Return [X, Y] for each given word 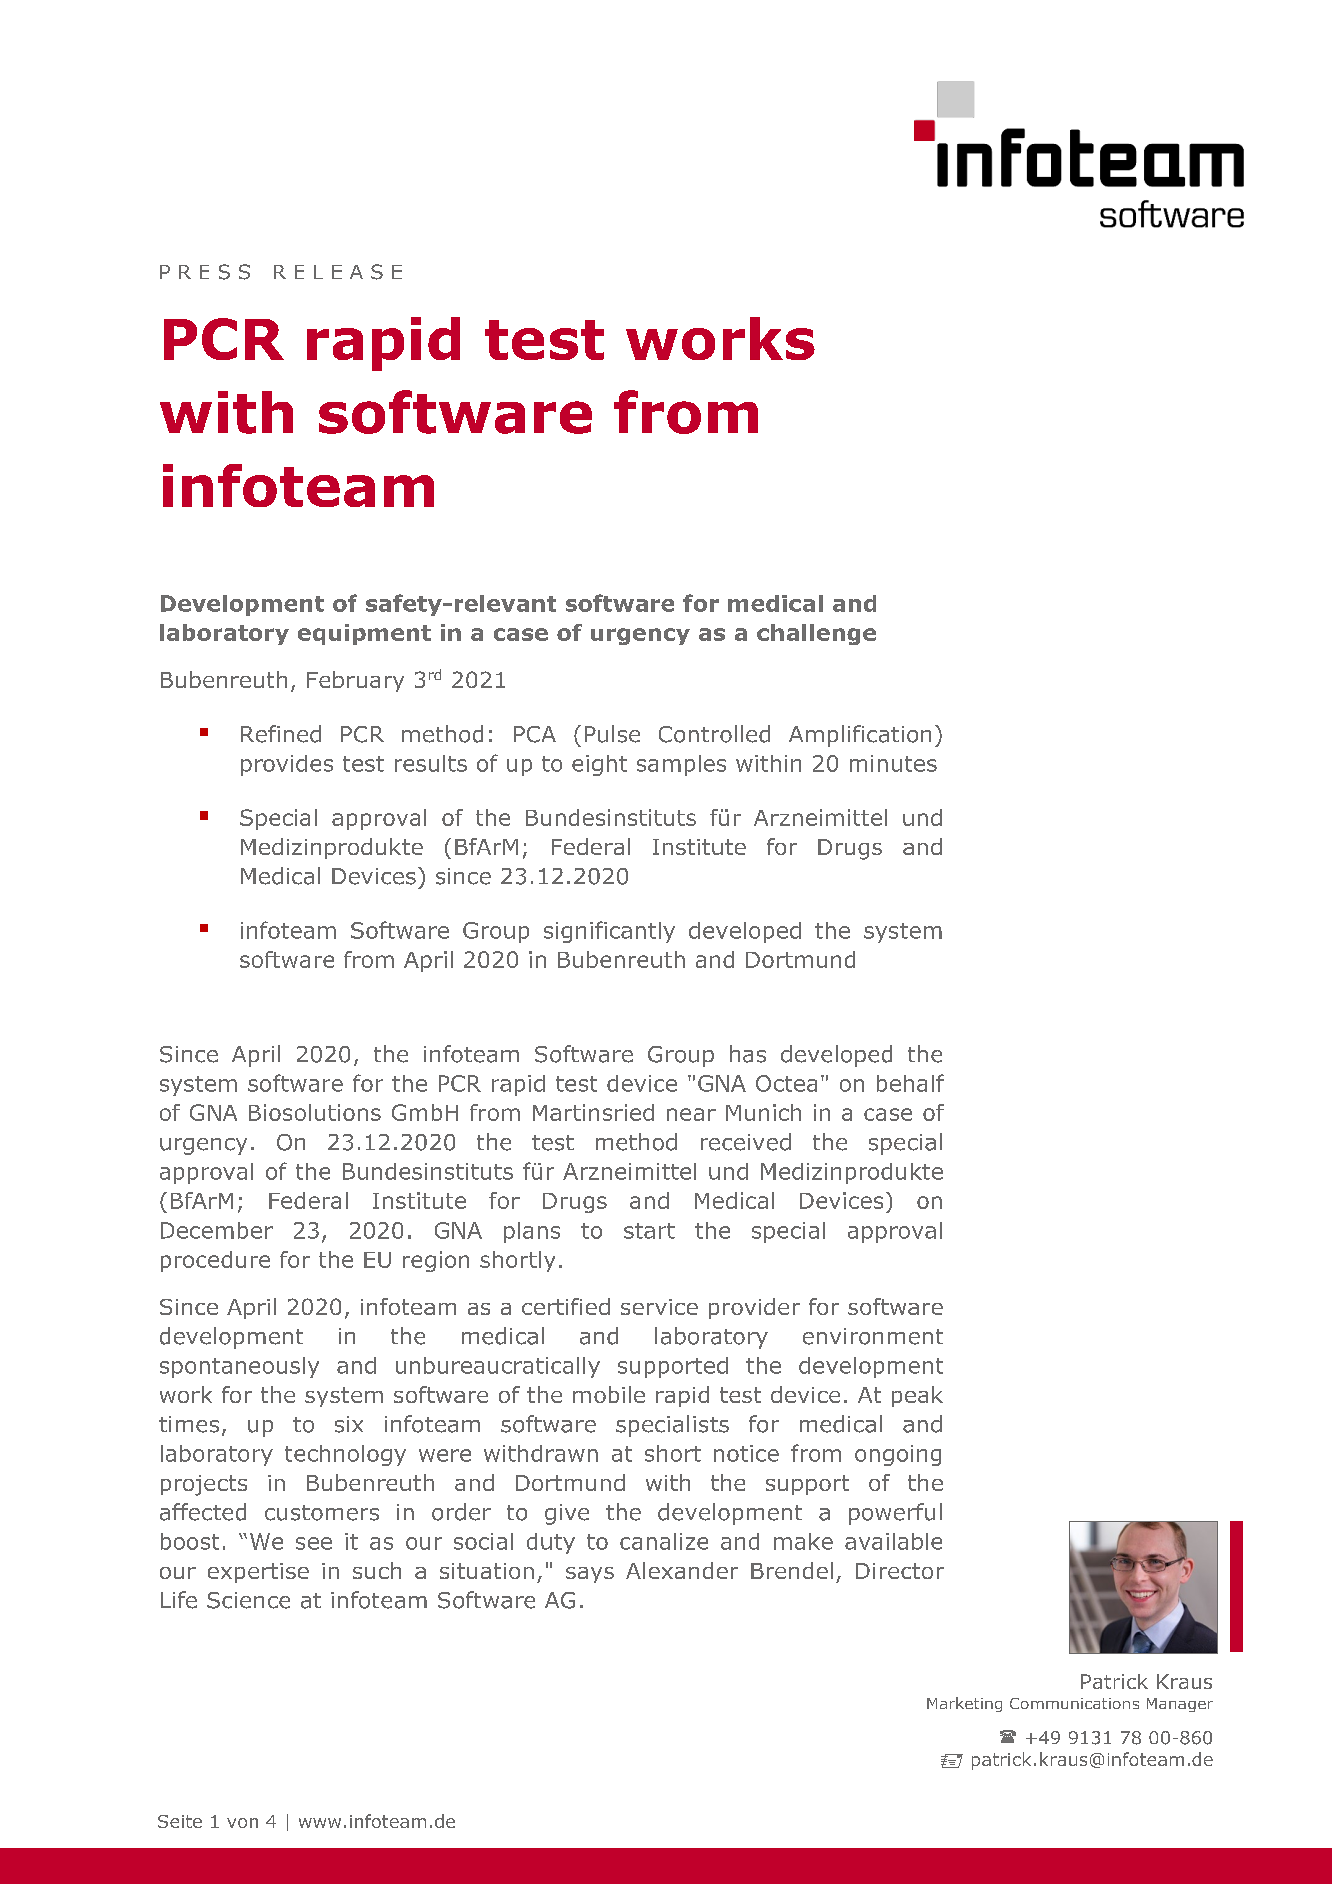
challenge [816, 634]
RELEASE [338, 272]
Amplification [860, 736]
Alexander [682, 1570]
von [242, 1823]
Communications [1074, 1703]
